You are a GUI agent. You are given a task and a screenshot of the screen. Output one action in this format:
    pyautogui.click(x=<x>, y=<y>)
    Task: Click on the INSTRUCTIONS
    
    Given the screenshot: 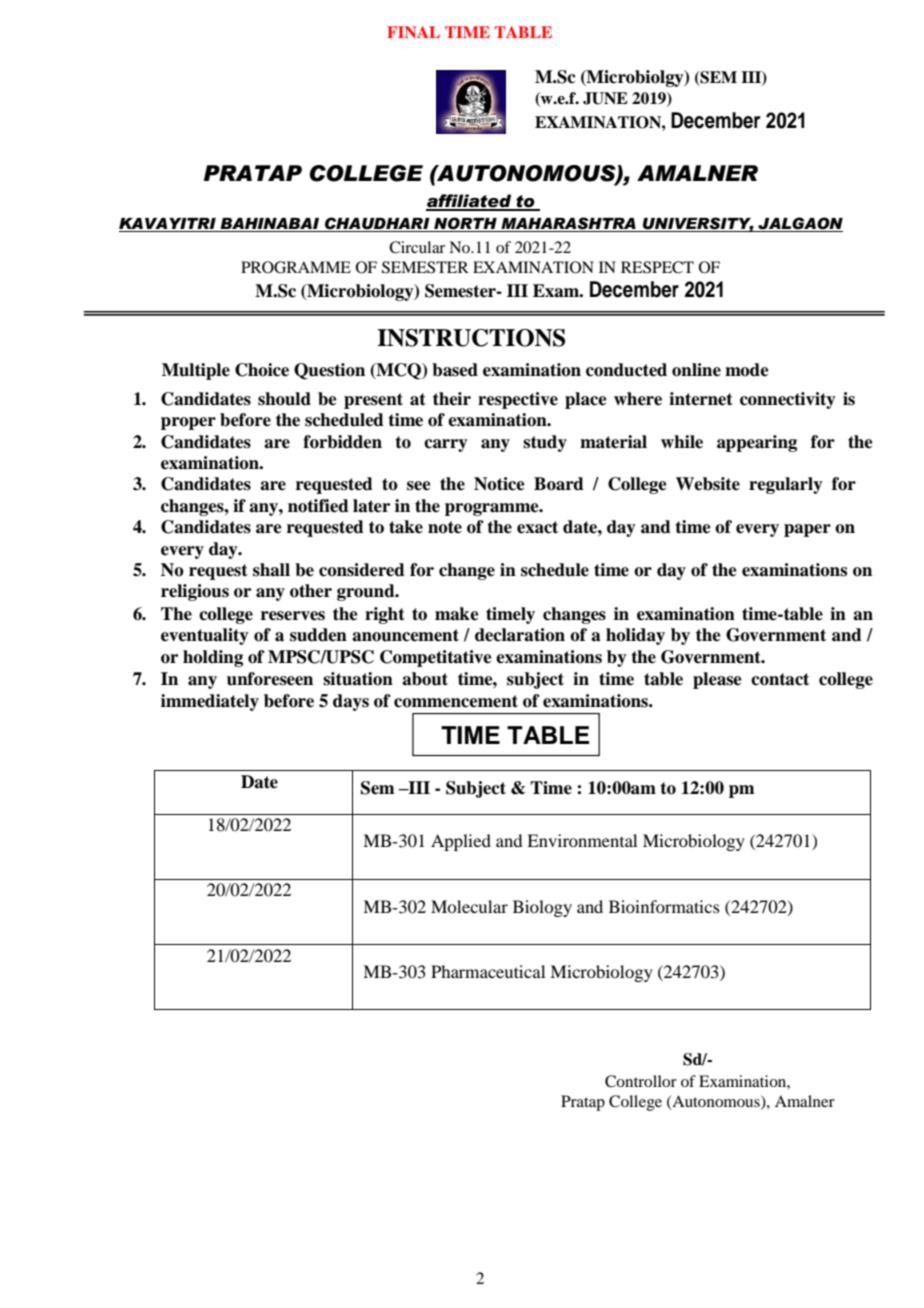 What is the action you would take?
    pyautogui.click(x=471, y=338)
